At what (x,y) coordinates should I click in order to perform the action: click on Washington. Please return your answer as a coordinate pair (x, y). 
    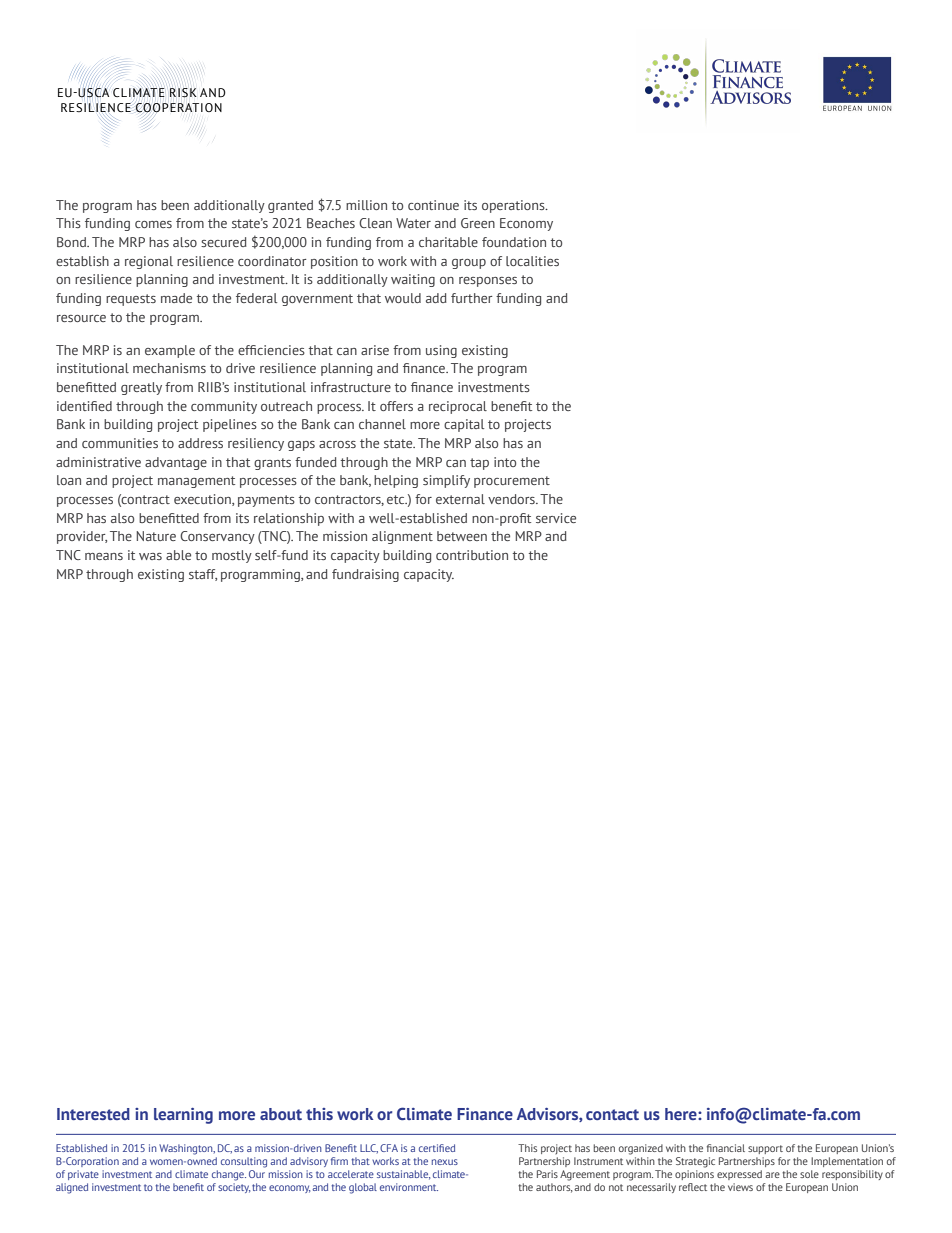
    Looking at the image, I should click on (187, 1149).
